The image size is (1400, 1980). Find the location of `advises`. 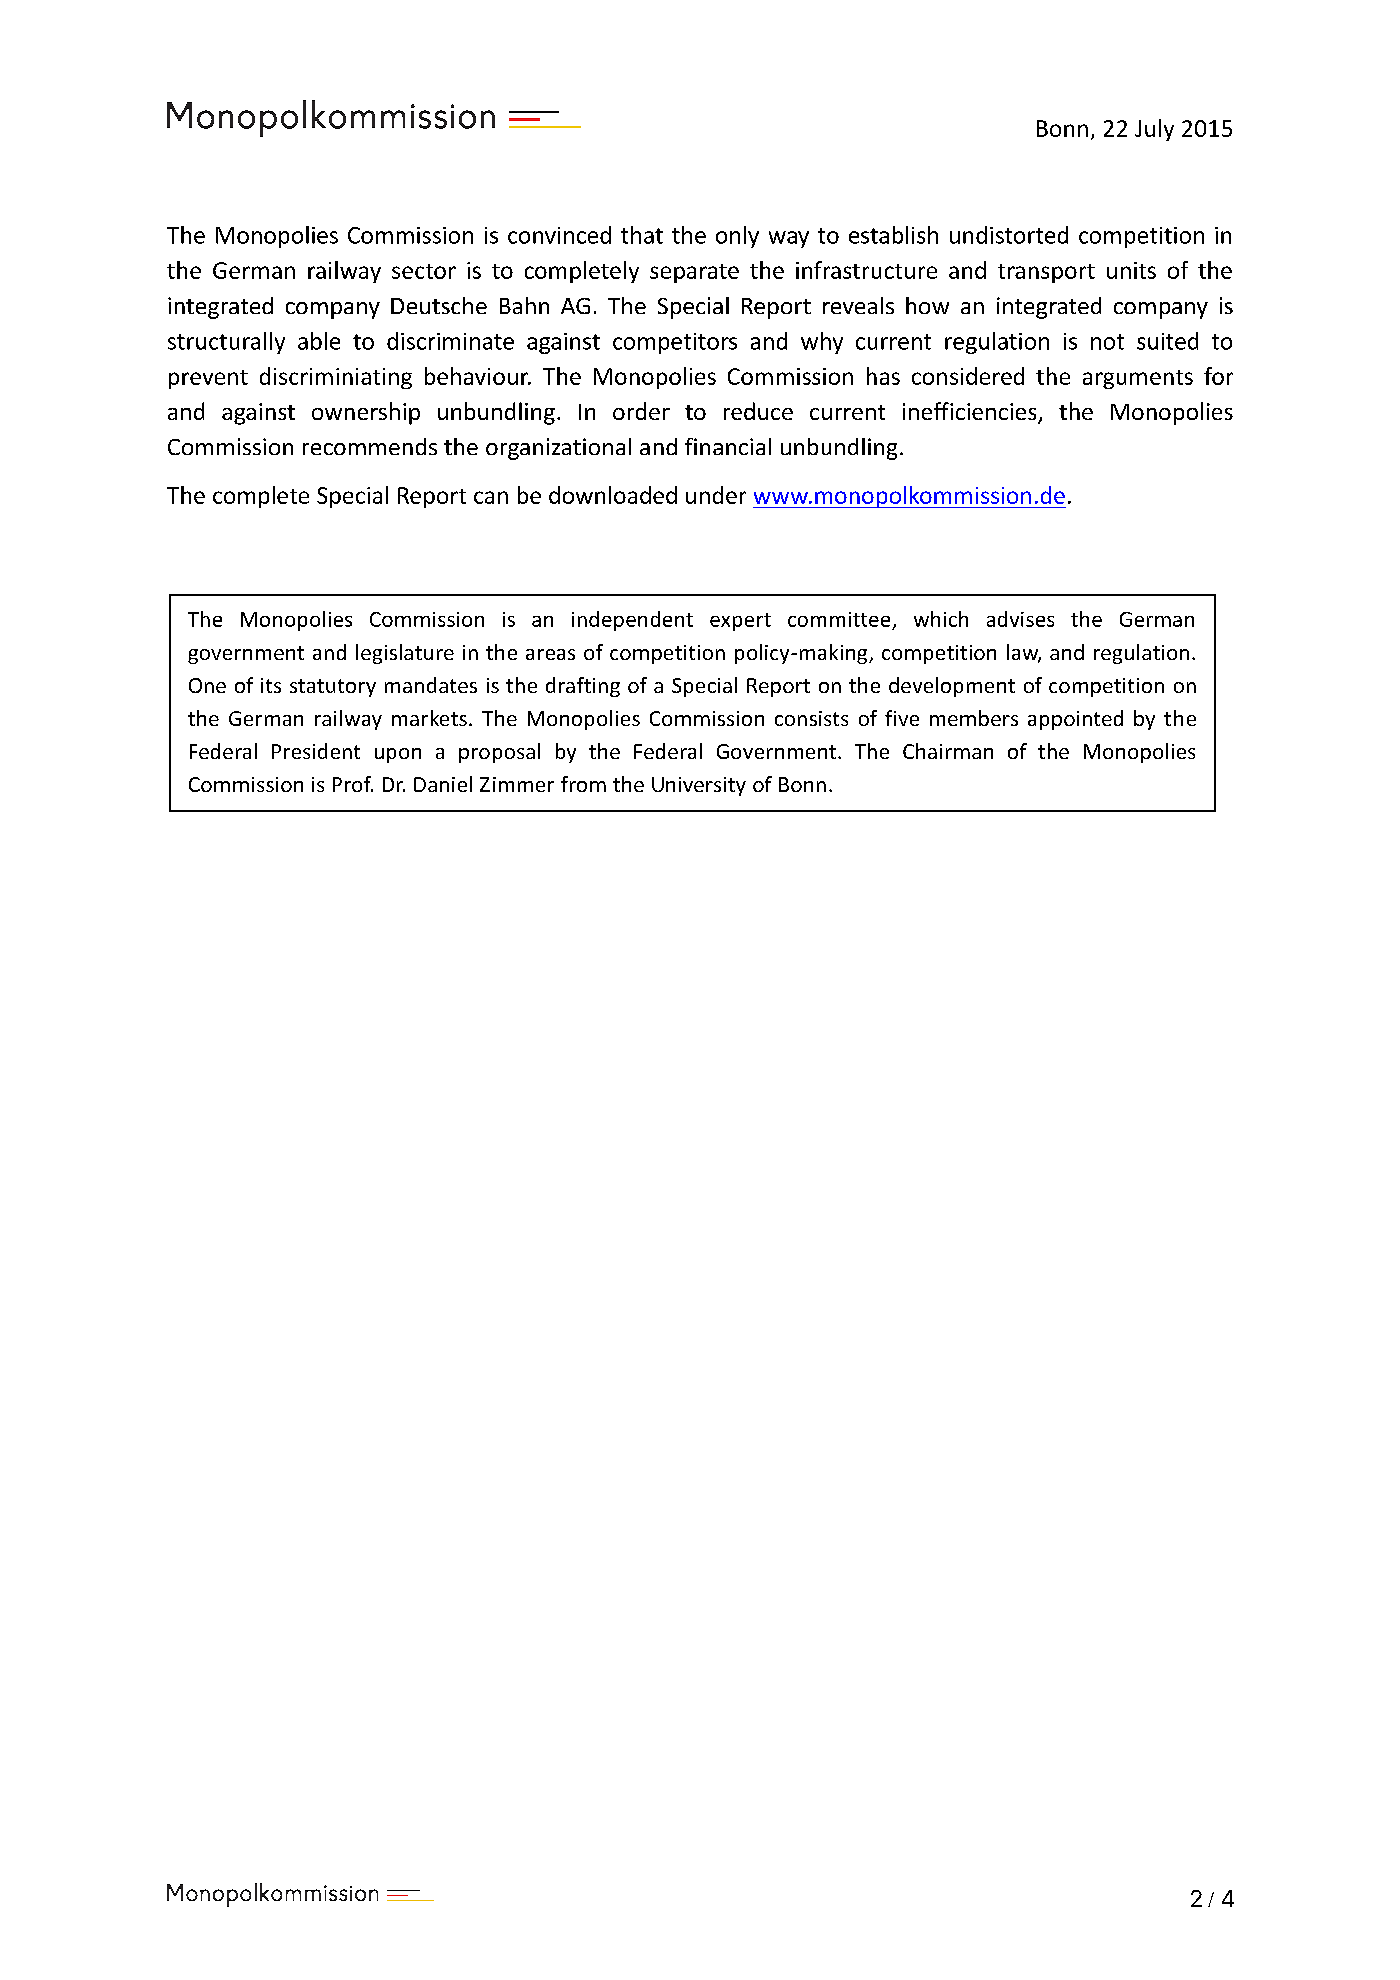

advises is located at coordinates (1020, 619).
